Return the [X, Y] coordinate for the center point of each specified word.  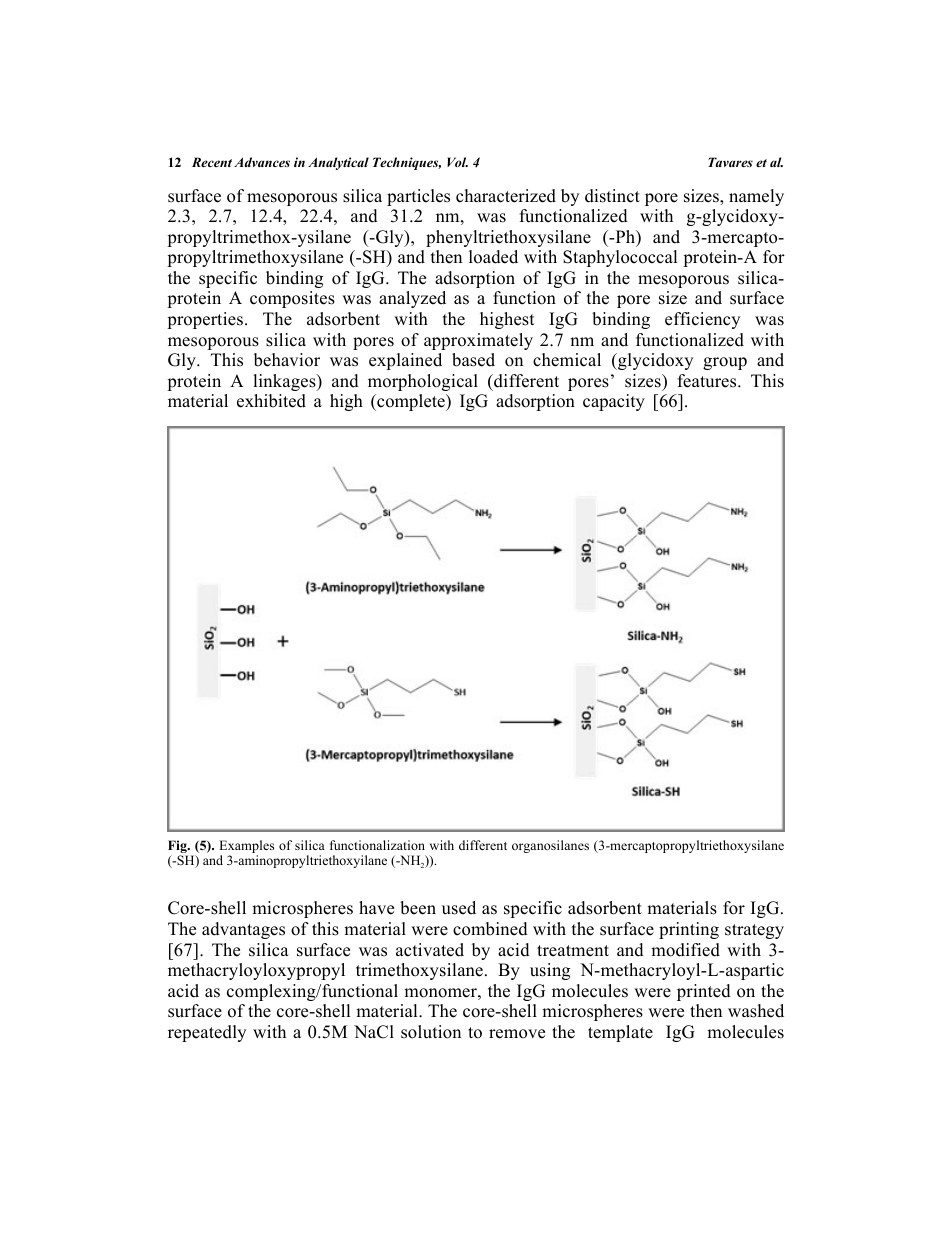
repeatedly [207, 1033]
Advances [262, 162]
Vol [457, 162]
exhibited [271, 401]
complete [411, 402]
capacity [614, 402]
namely [756, 197]
